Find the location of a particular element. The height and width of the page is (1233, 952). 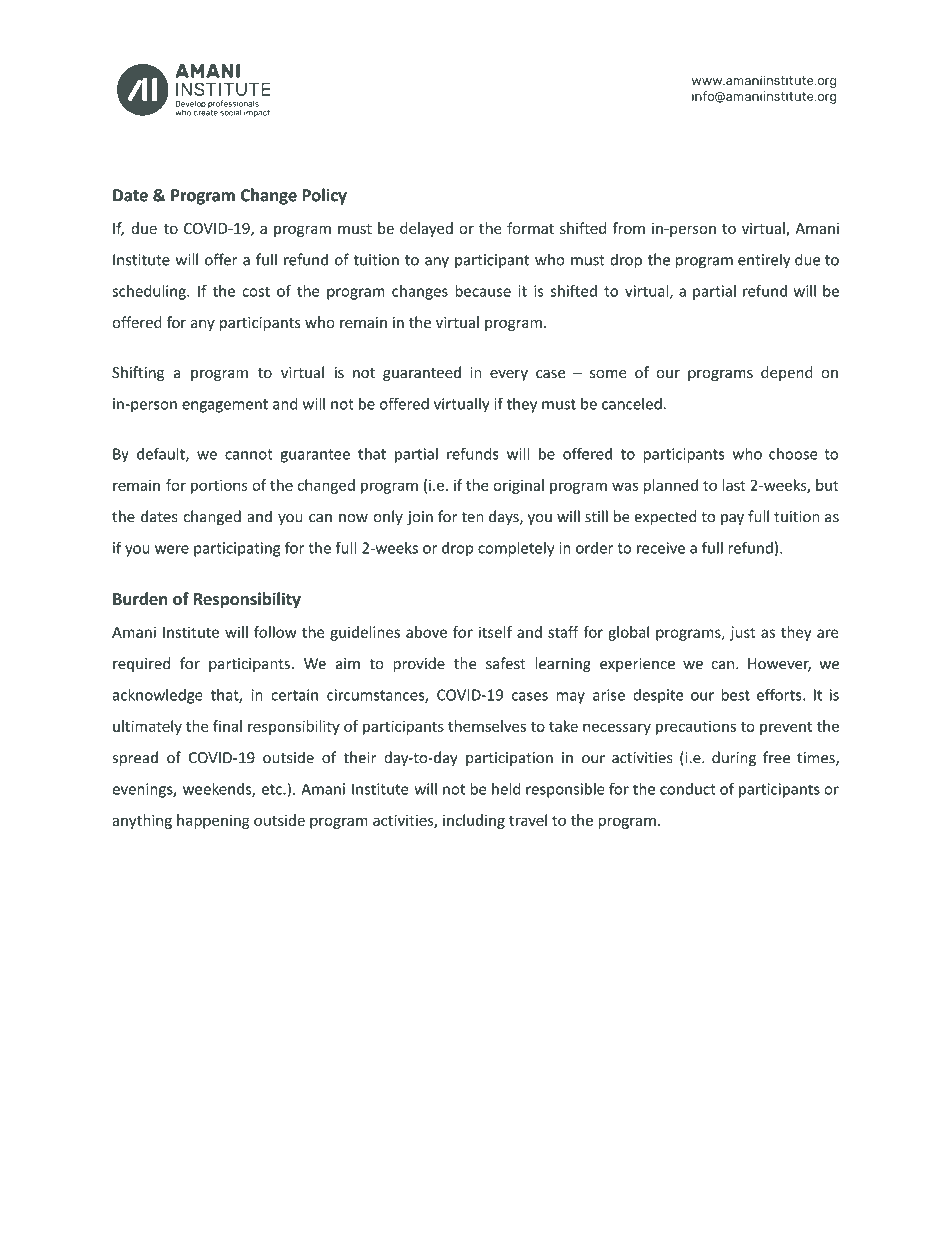

entirely is located at coordinates (764, 261).
